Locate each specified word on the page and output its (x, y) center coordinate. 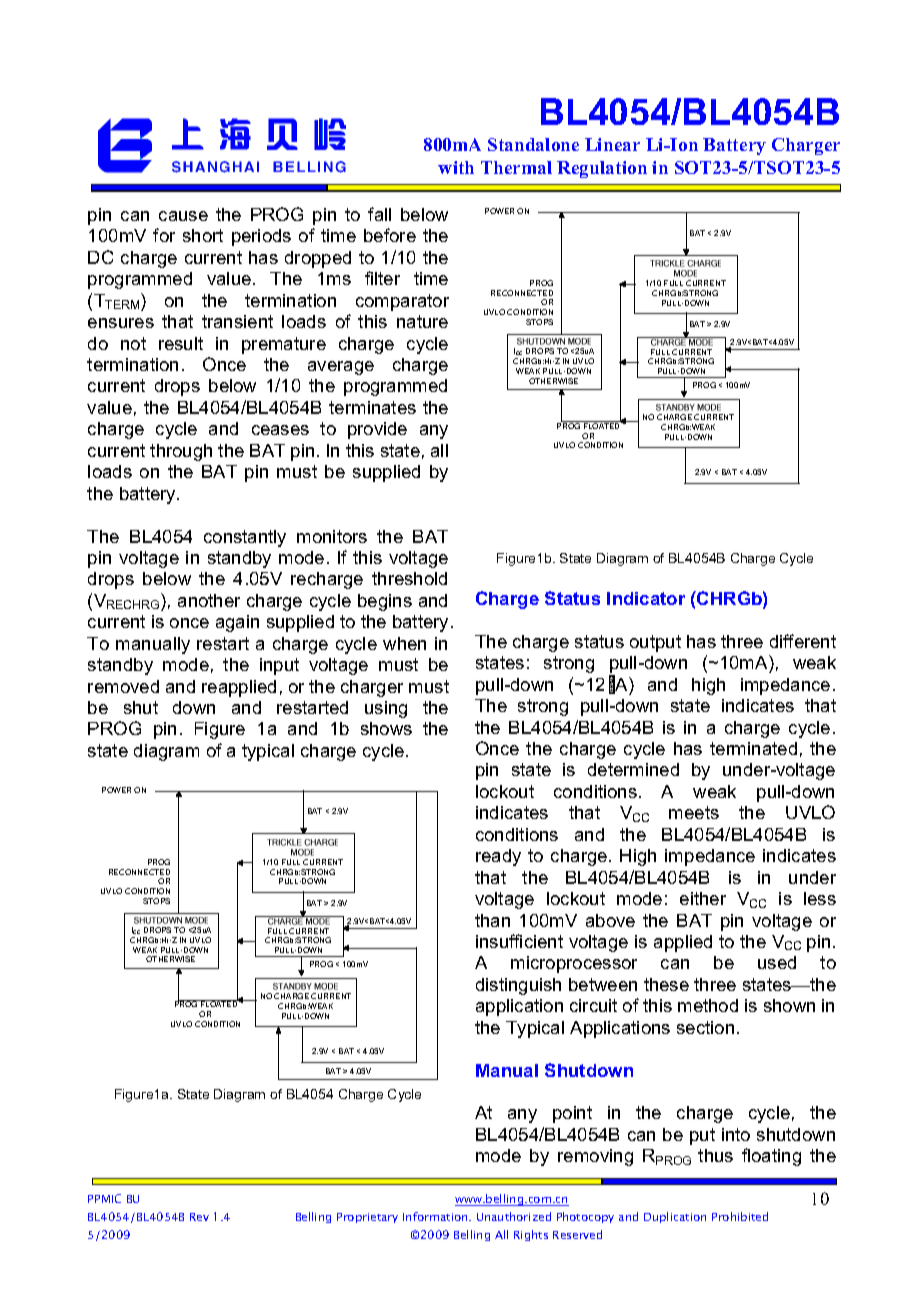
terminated (753, 748)
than (492, 920)
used (777, 962)
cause (183, 216)
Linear (612, 144)
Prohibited (740, 1216)
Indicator (646, 598)
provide (377, 430)
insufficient (519, 941)
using (386, 709)
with (456, 167)
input (279, 666)
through (181, 452)
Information (436, 1216)
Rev (199, 1217)
